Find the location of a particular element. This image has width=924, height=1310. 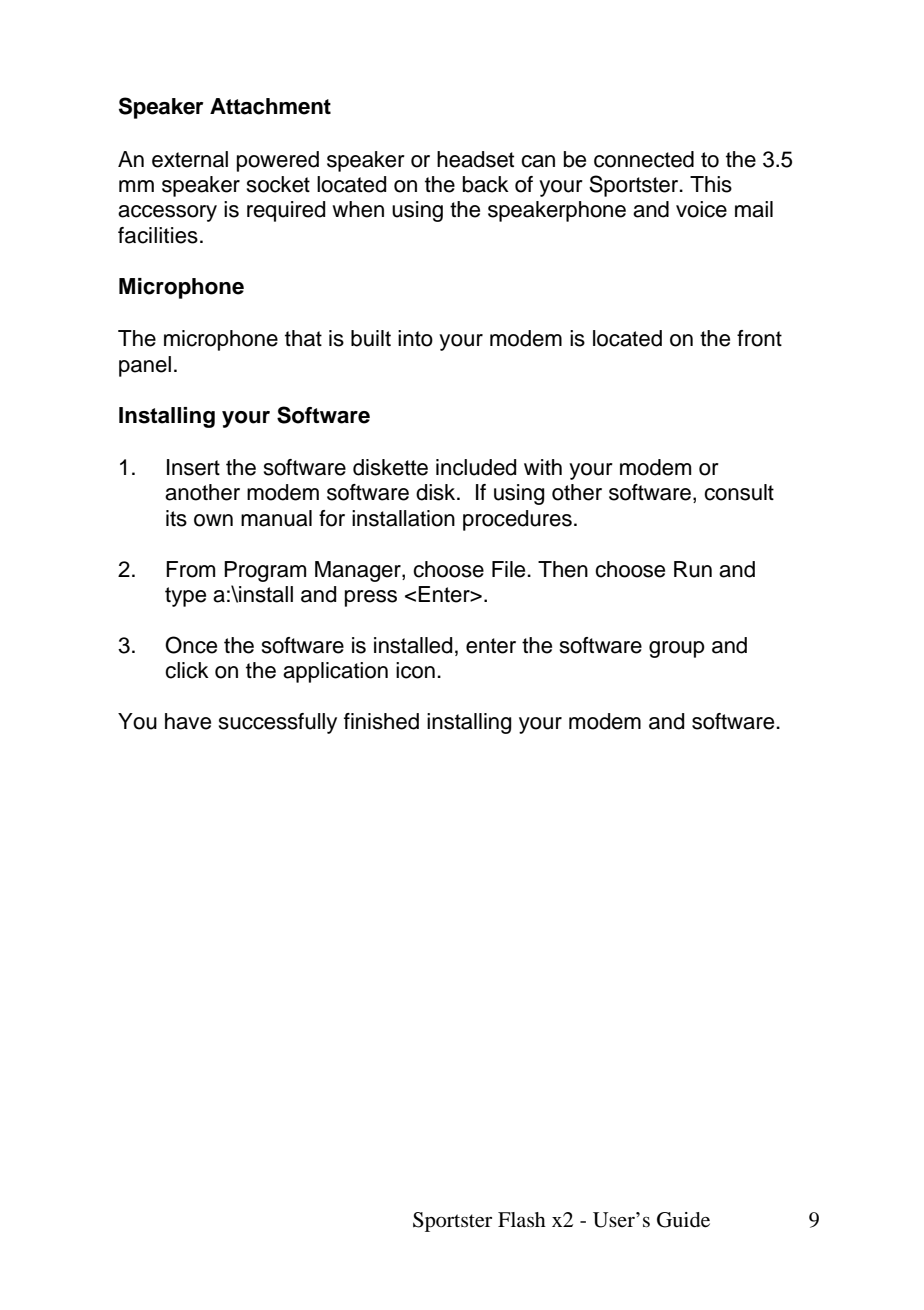

Insert is located at coordinates (193, 467).
